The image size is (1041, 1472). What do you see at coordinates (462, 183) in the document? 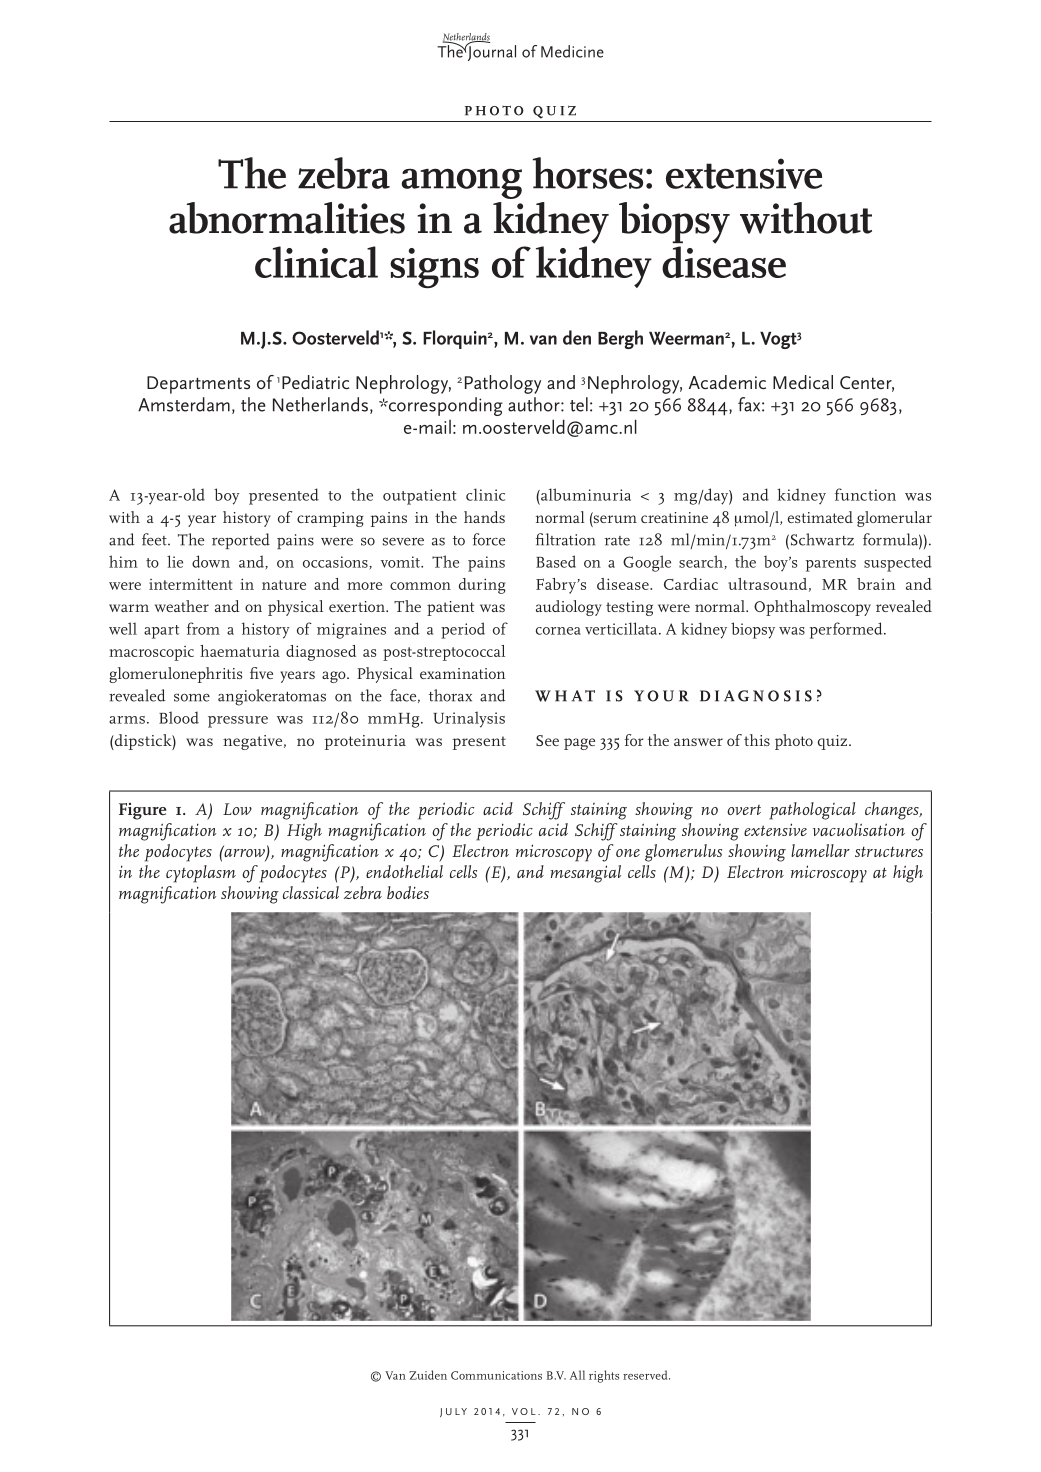
I see `among` at bounding box center [462, 183].
